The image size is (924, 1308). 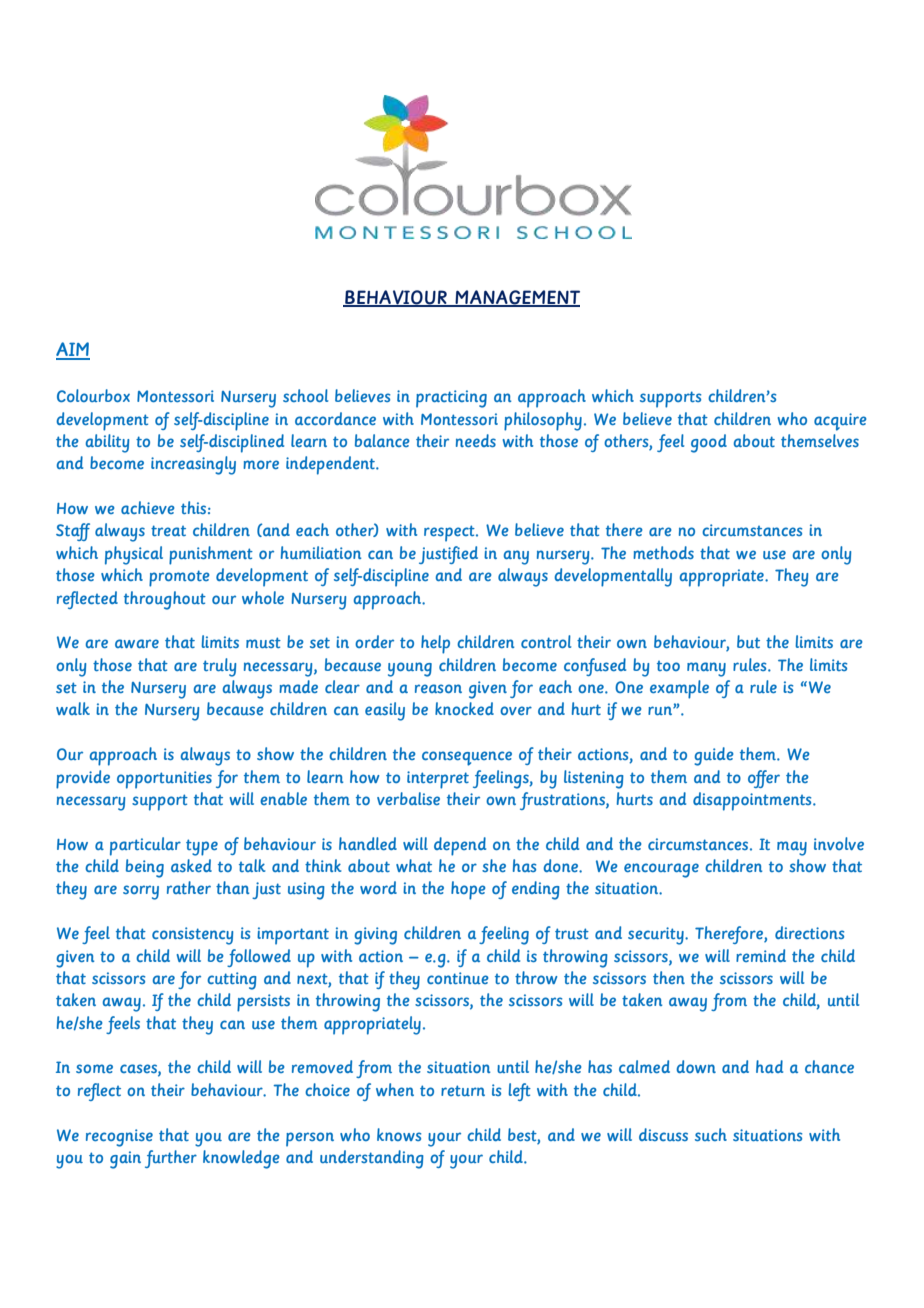 What do you see at coordinates (145, 868) in the document?
I see `being` at bounding box center [145, 868].
